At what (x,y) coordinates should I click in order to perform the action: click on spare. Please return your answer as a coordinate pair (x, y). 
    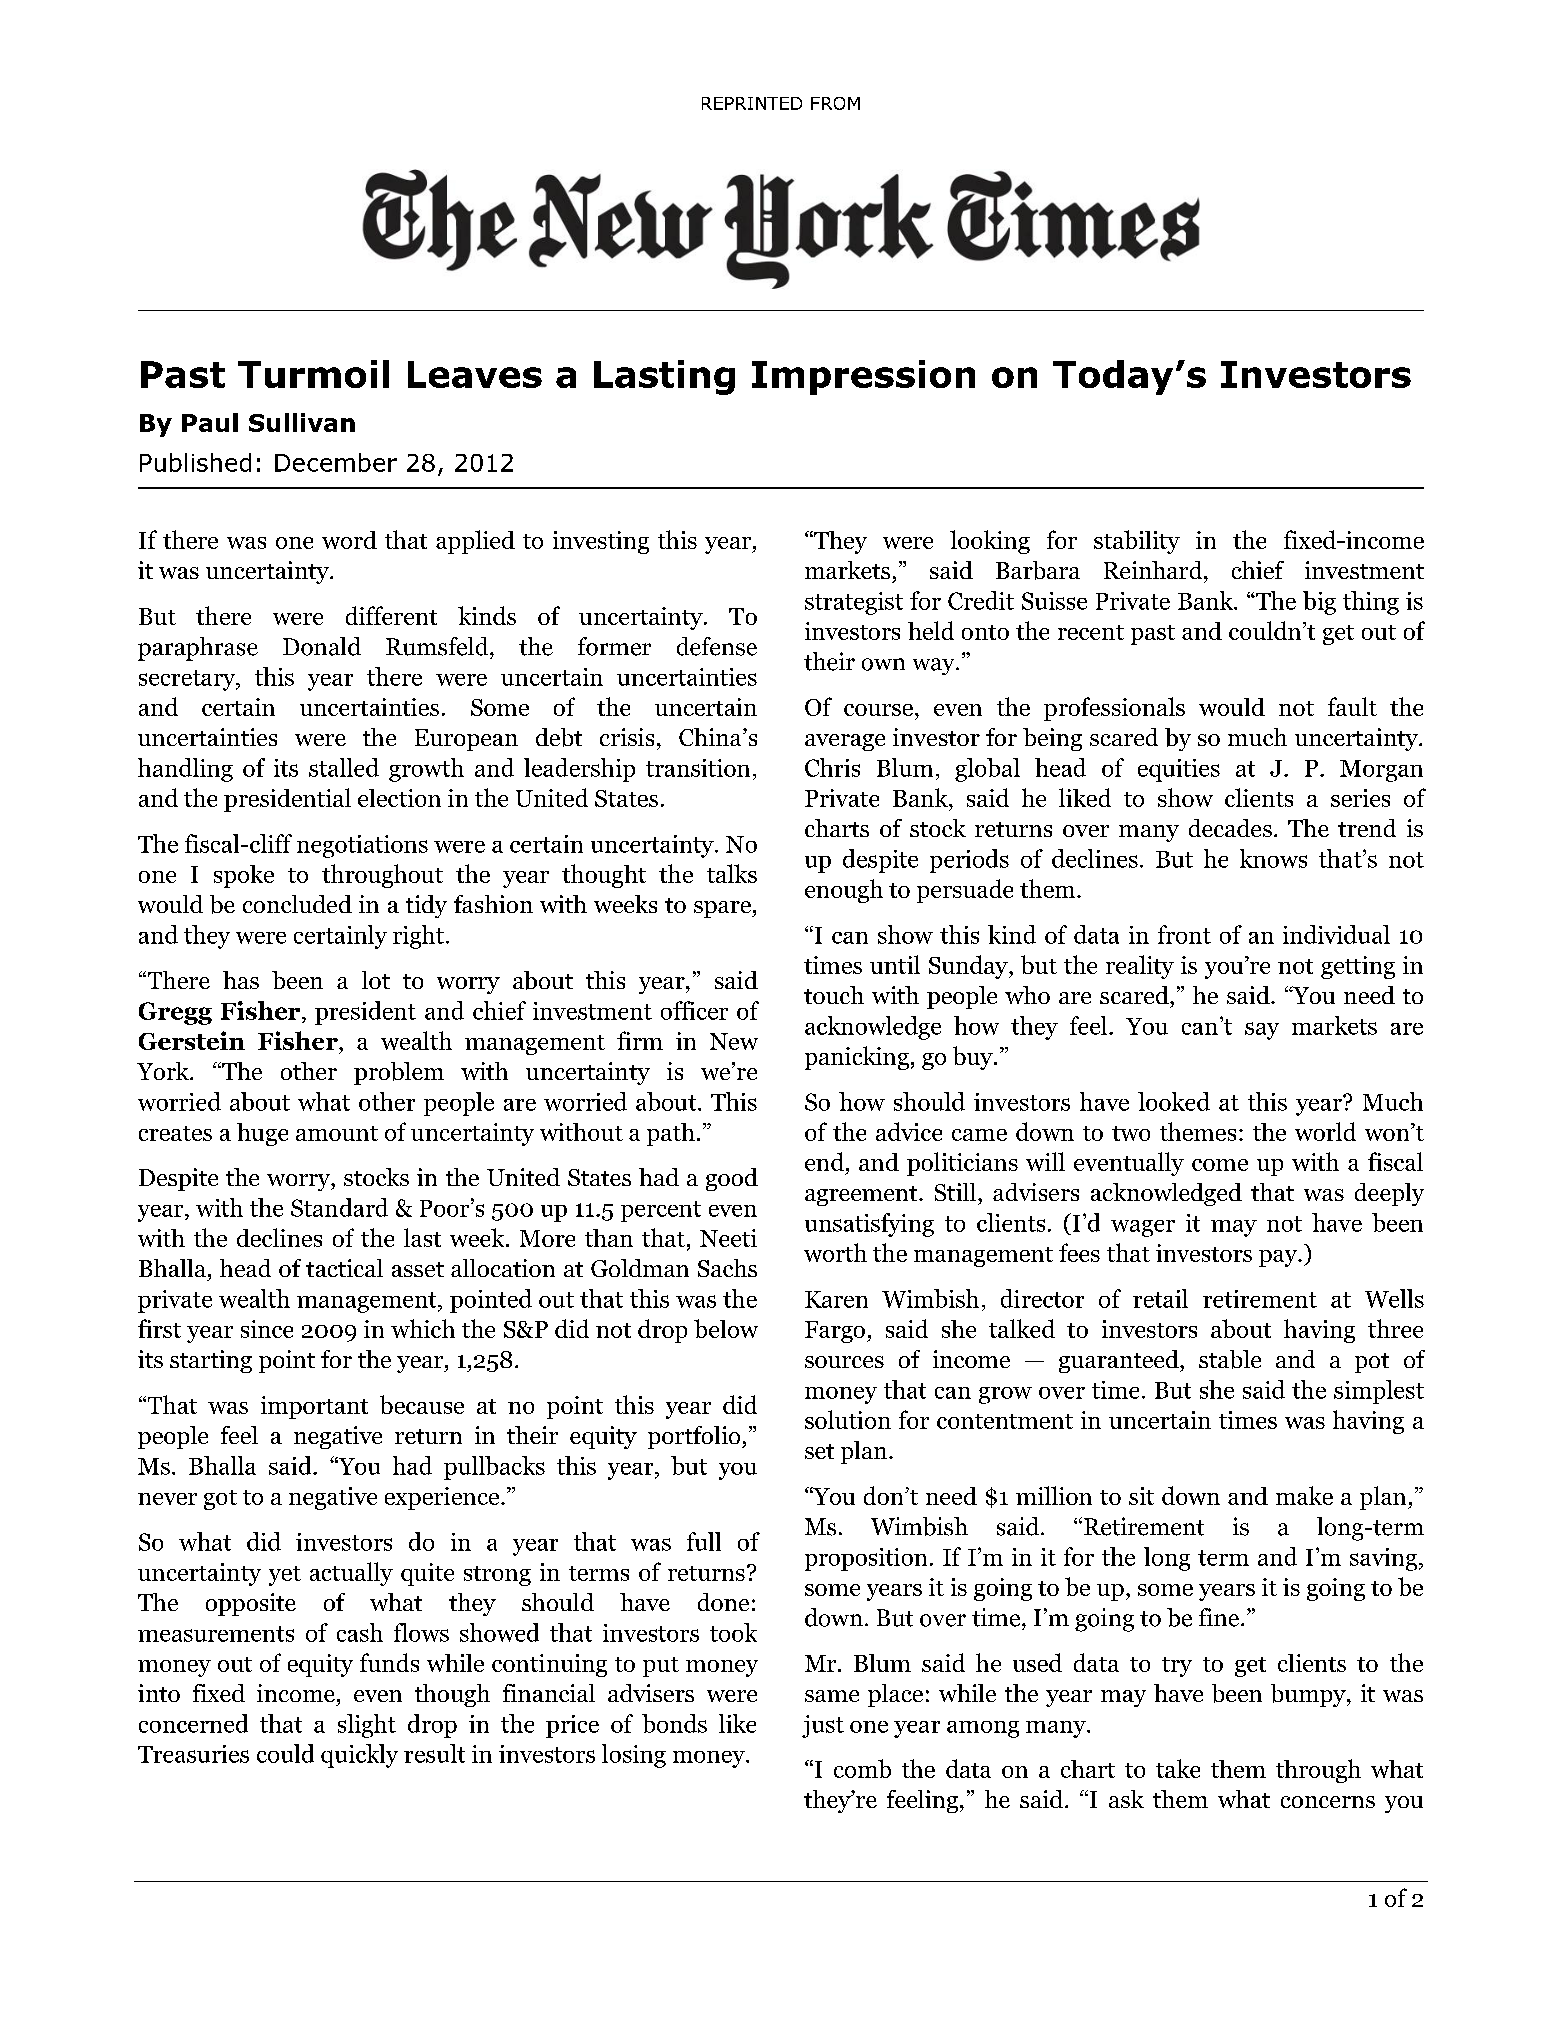
    Looking at the image, I should click on (723, 909).
